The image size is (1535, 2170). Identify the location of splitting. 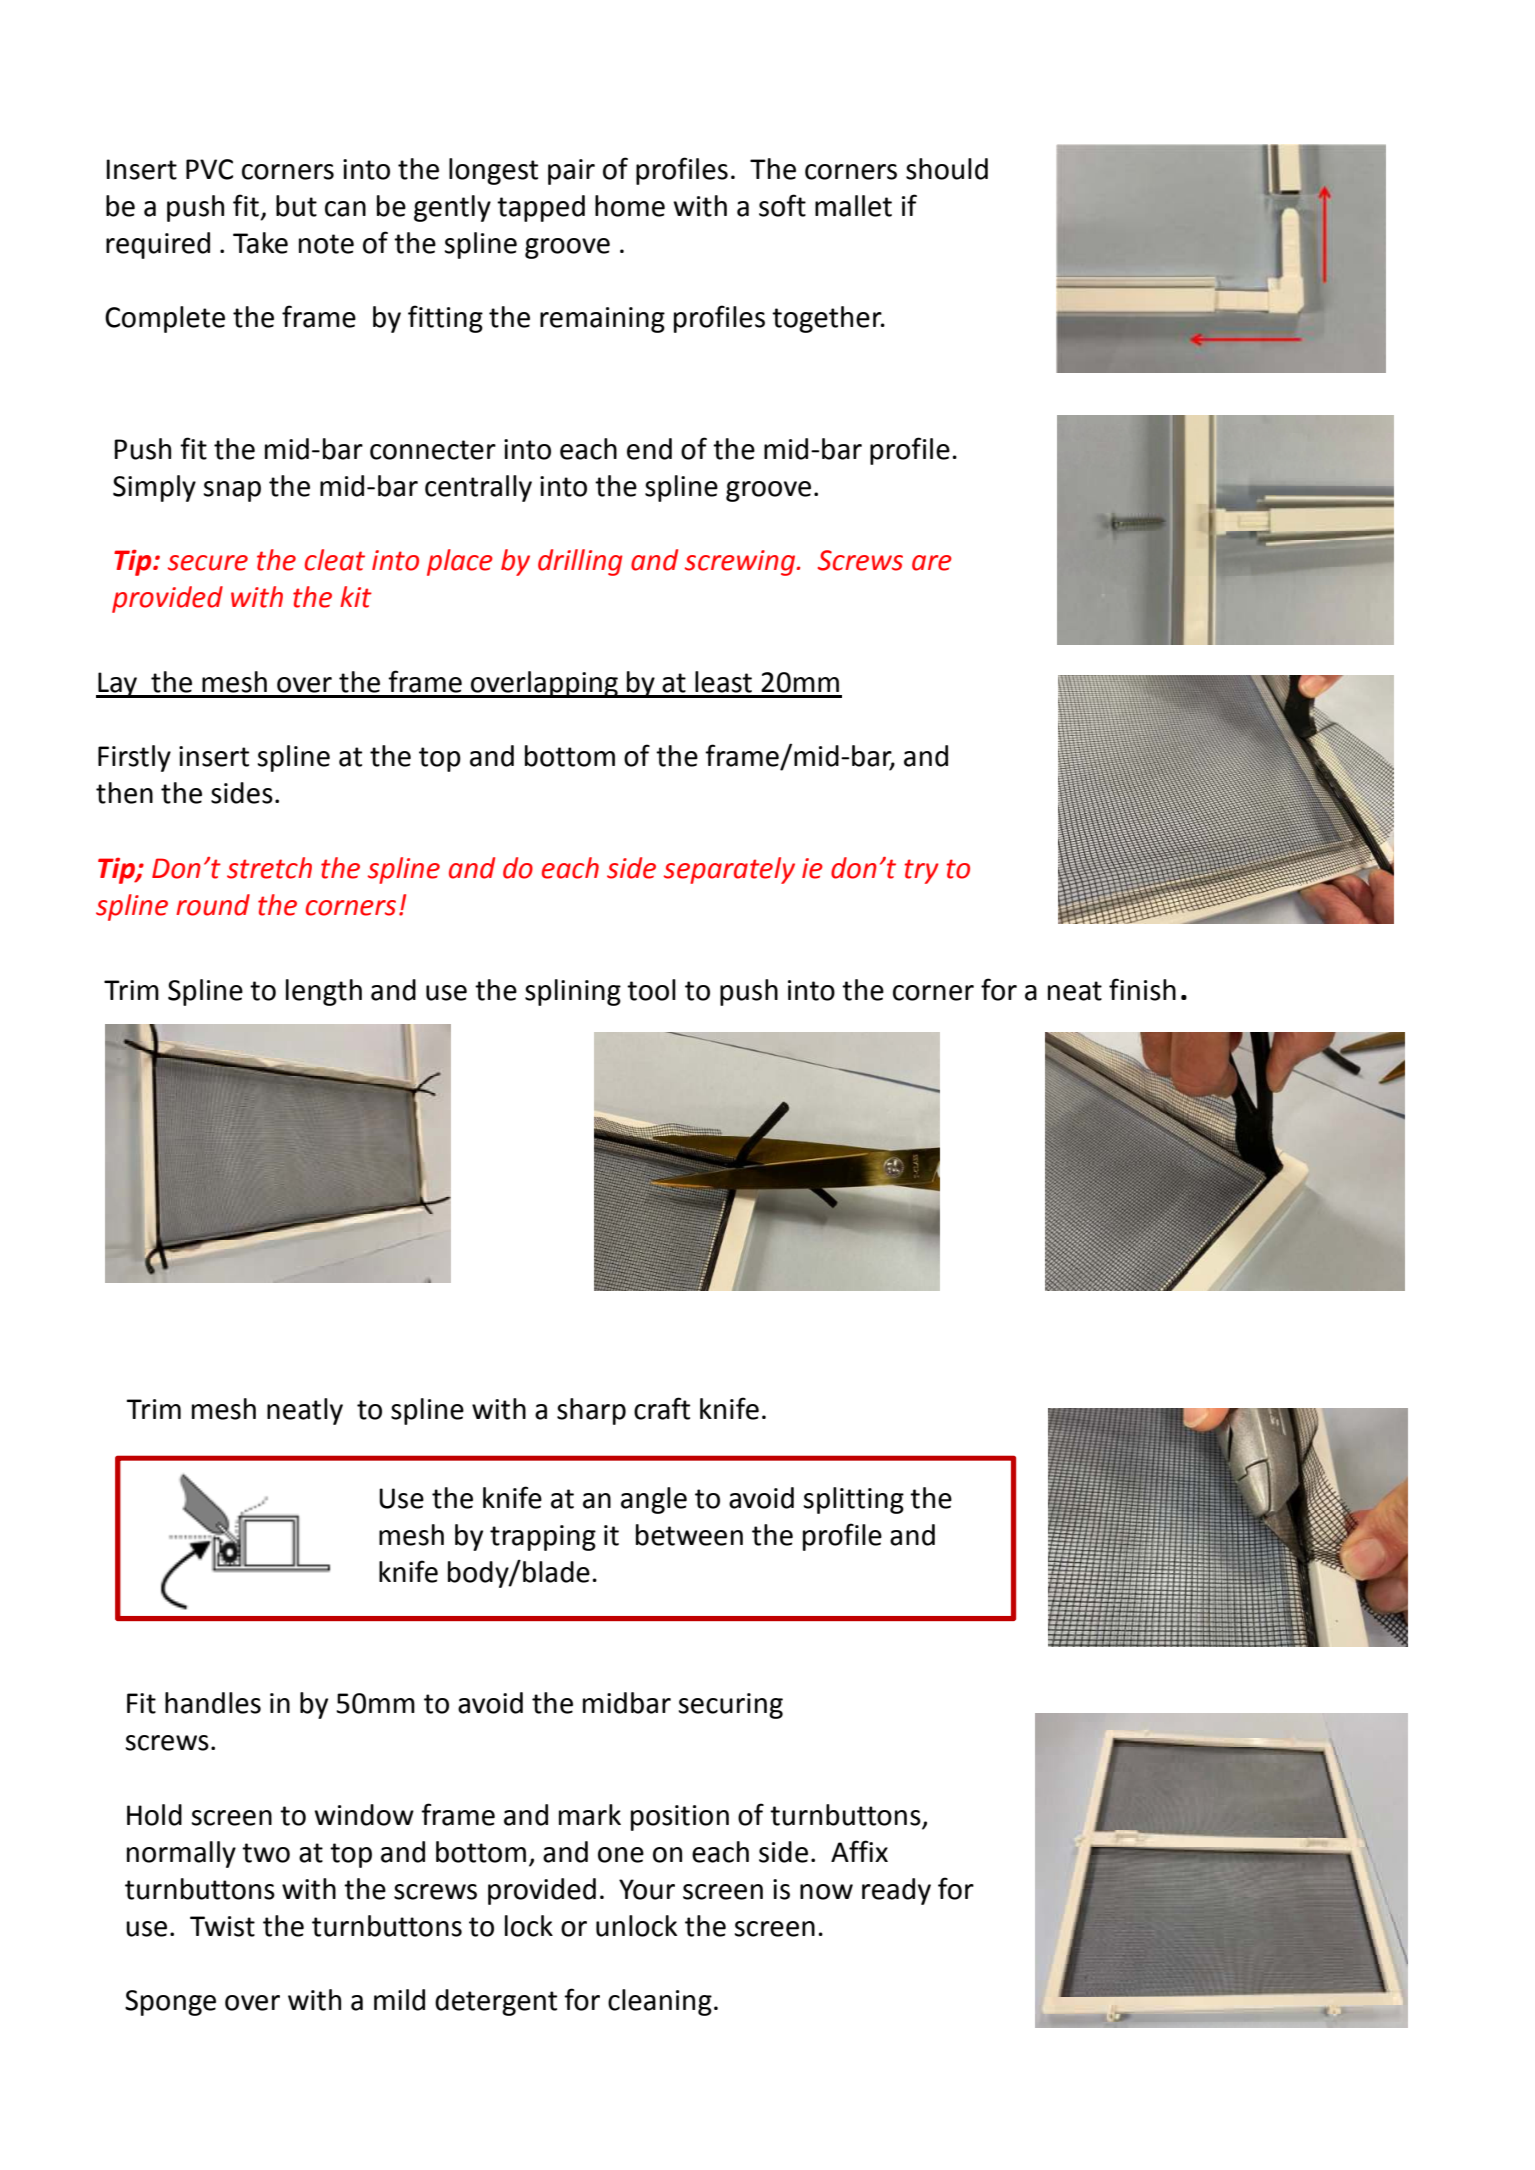
(854, 1500).
